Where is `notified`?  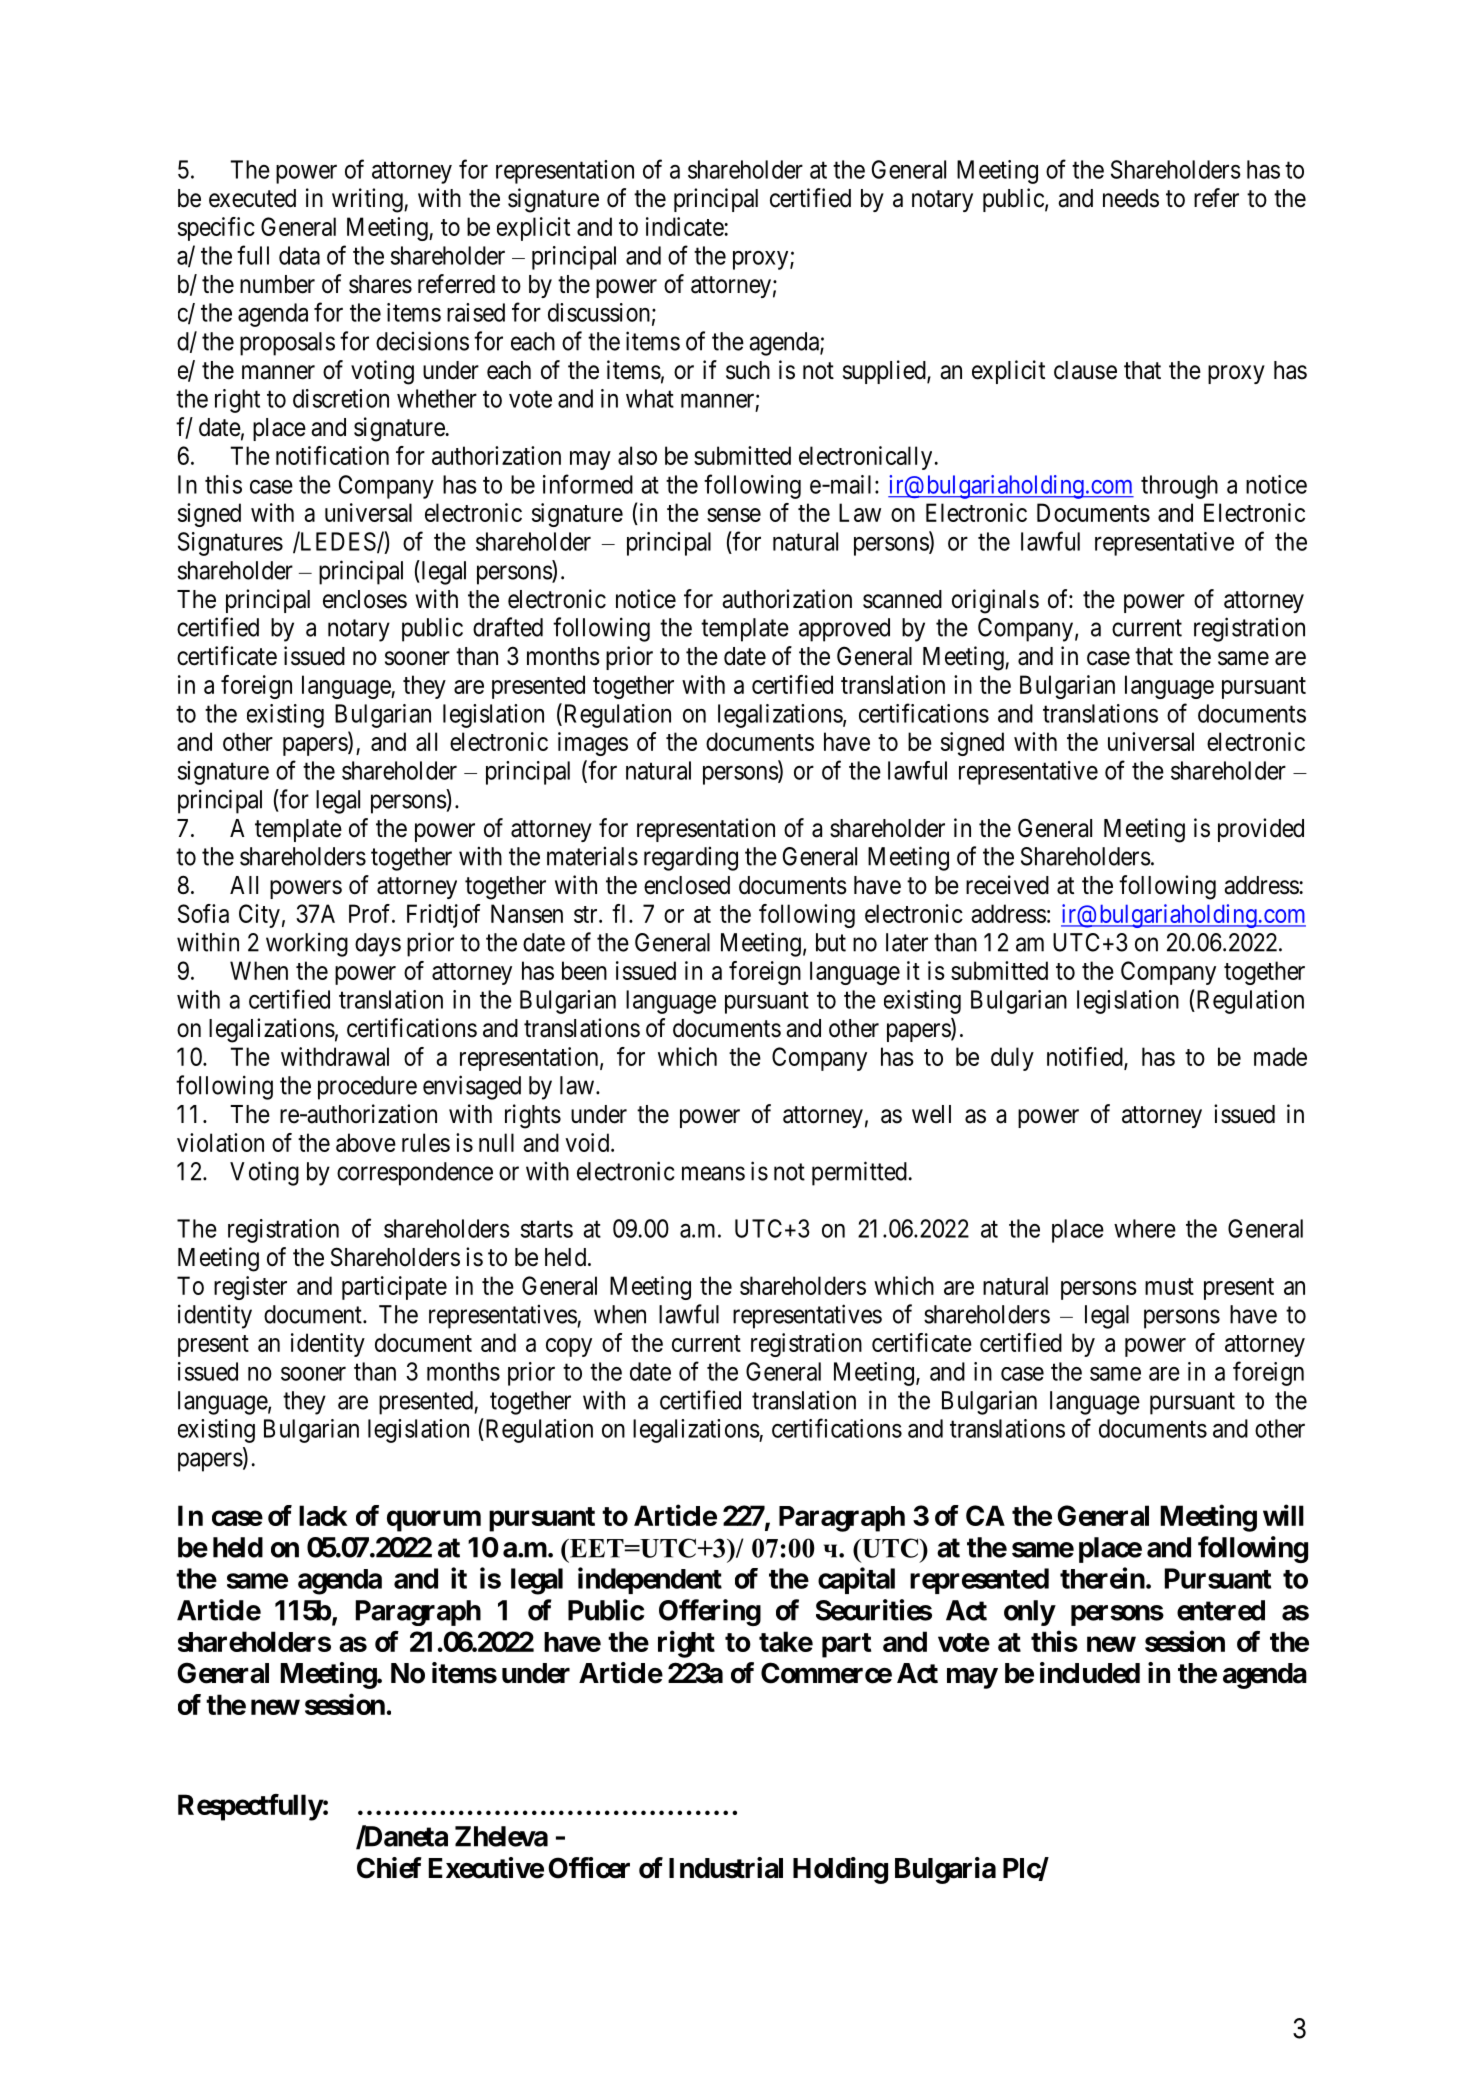 notified is located at coordinates (1086, 1058).
